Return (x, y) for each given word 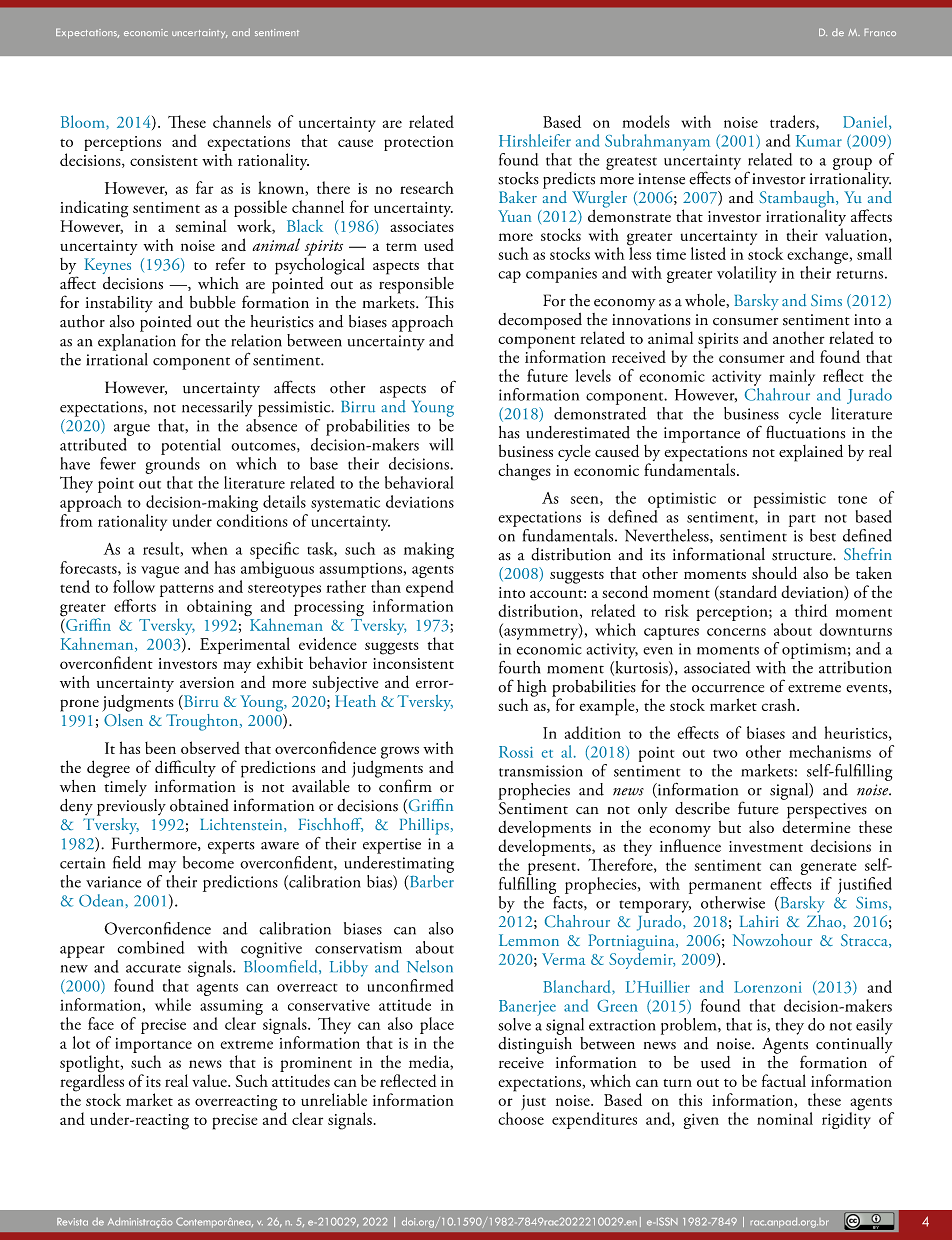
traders (793, 122)
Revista (72, 1222)
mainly (792, 377)
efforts (135, 605)
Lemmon (529, 940)
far (204, 187)
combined (151, 947)
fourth (519, 667)
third (811, 610)
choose (521, 1118)
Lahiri (759, 921)
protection (419, 143)
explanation (137, 341)
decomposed (540, 321)
